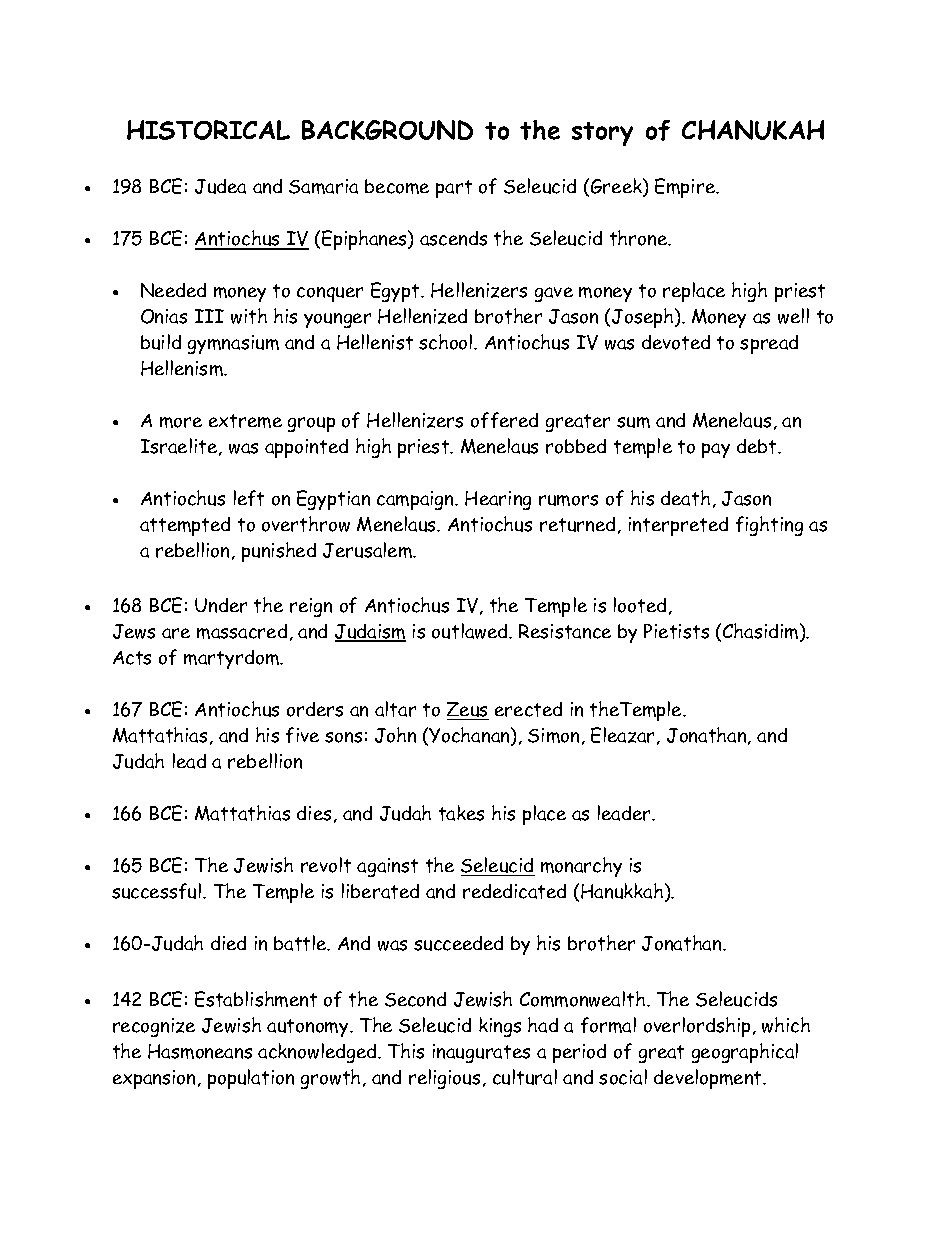 This image has width=952, height=1233. I want to click on devoted, so click(676, 342).
